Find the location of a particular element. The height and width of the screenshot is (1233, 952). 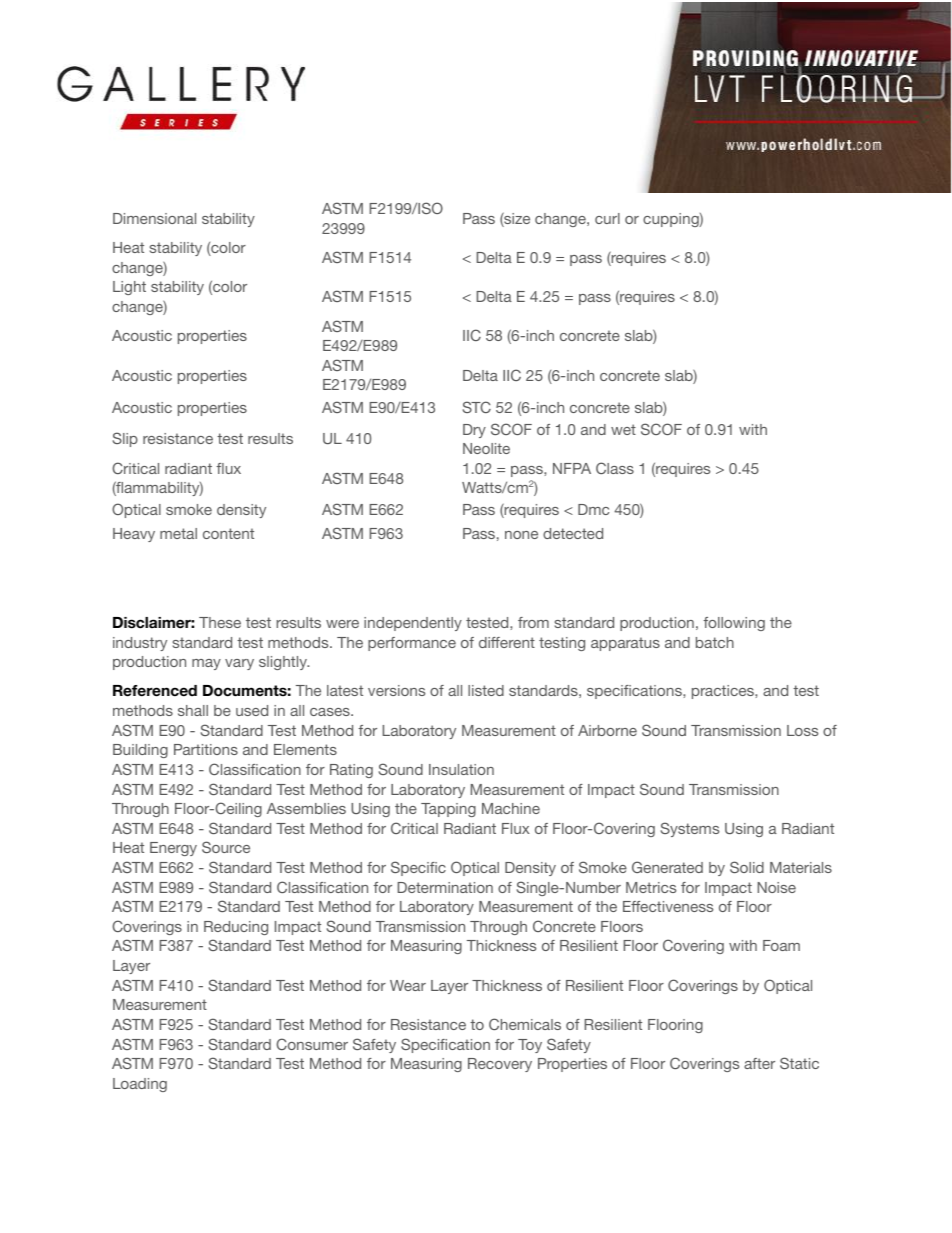

Dry is located at coordinates (474, 431).
